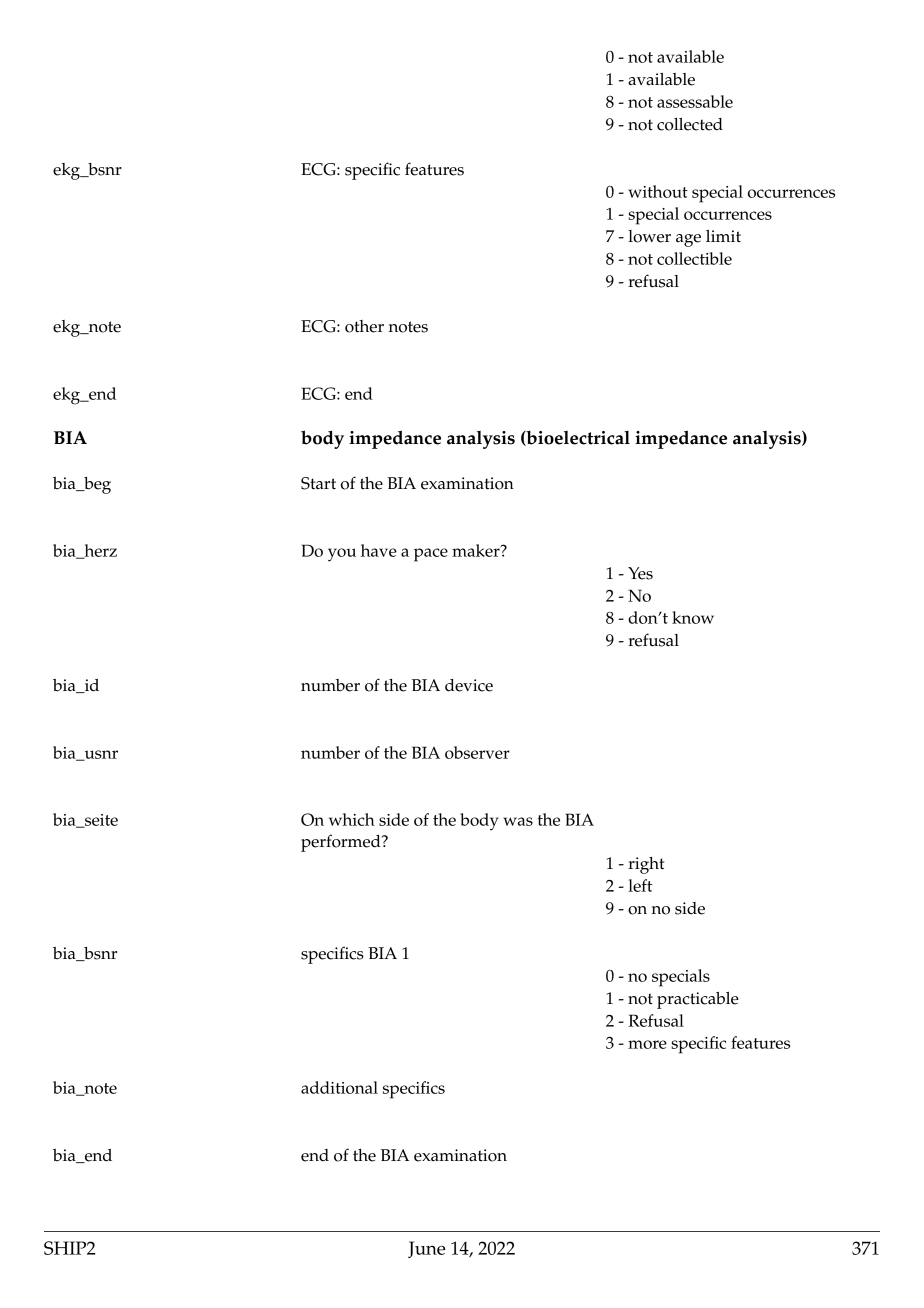 This screenshot has width=924, height=1308. What do you see at coordinates (364, 326) in the screenshot?
I see `other` at bounding box center [364, 326].
